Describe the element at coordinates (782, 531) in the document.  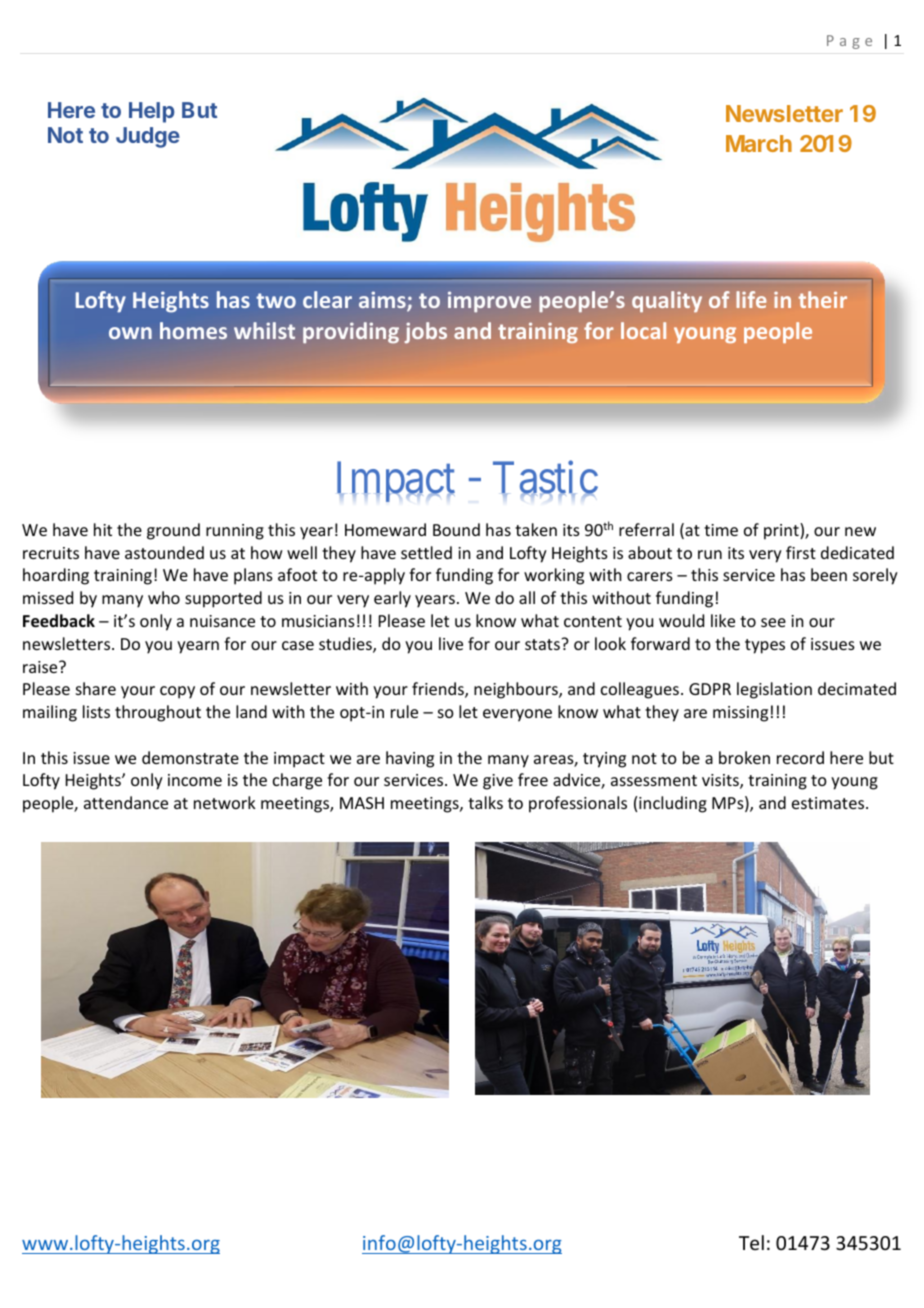
I see `print` at that location.
